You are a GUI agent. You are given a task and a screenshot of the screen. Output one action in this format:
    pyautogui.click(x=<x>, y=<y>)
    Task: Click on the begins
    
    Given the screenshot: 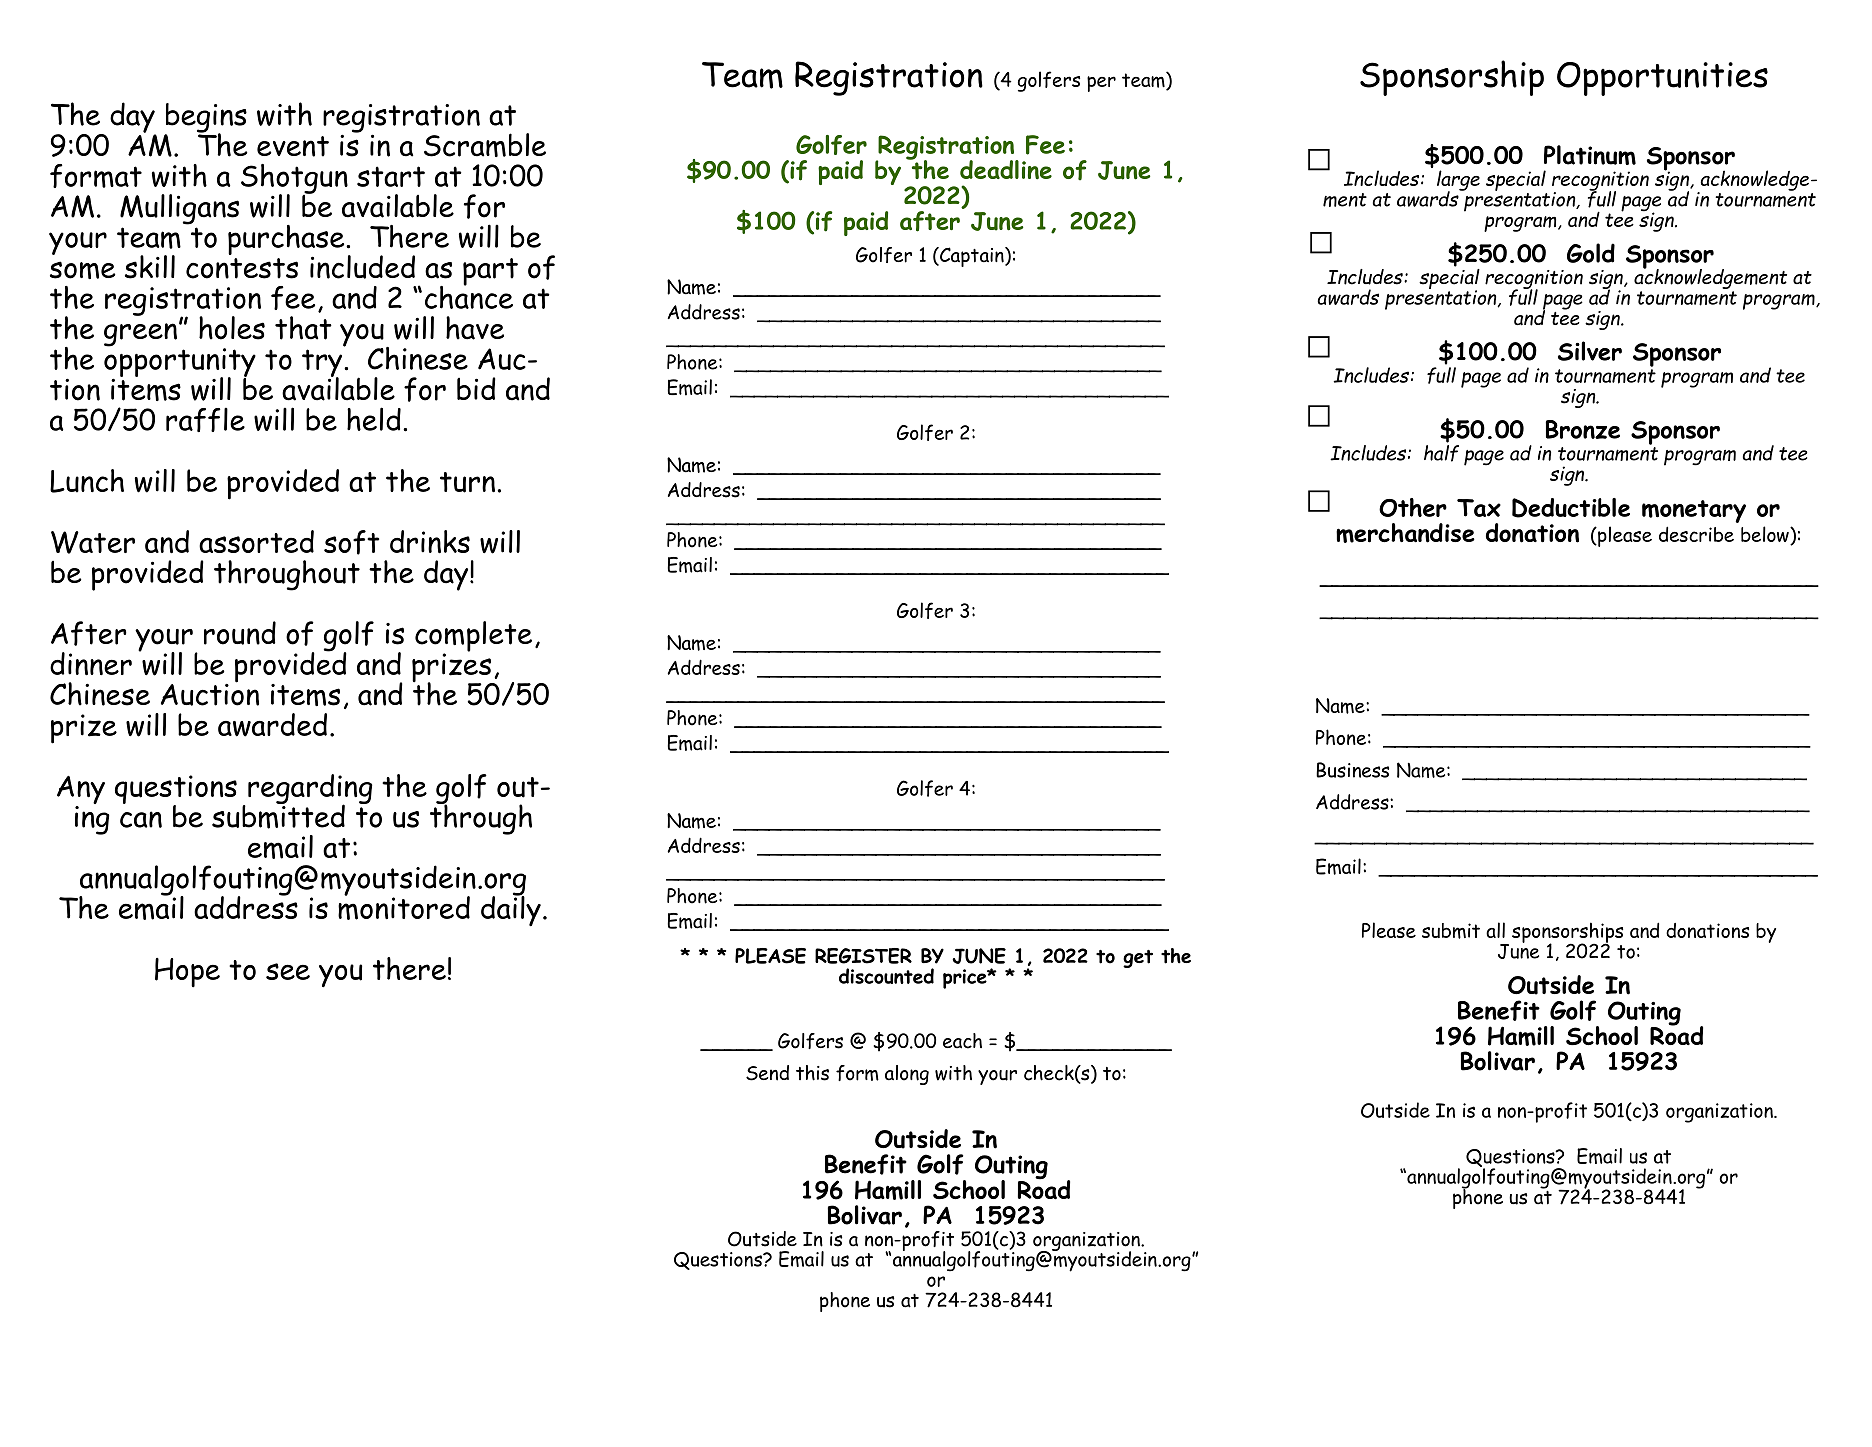 What is the action you would take?
    pyautogui.click(x=206, y=119)
